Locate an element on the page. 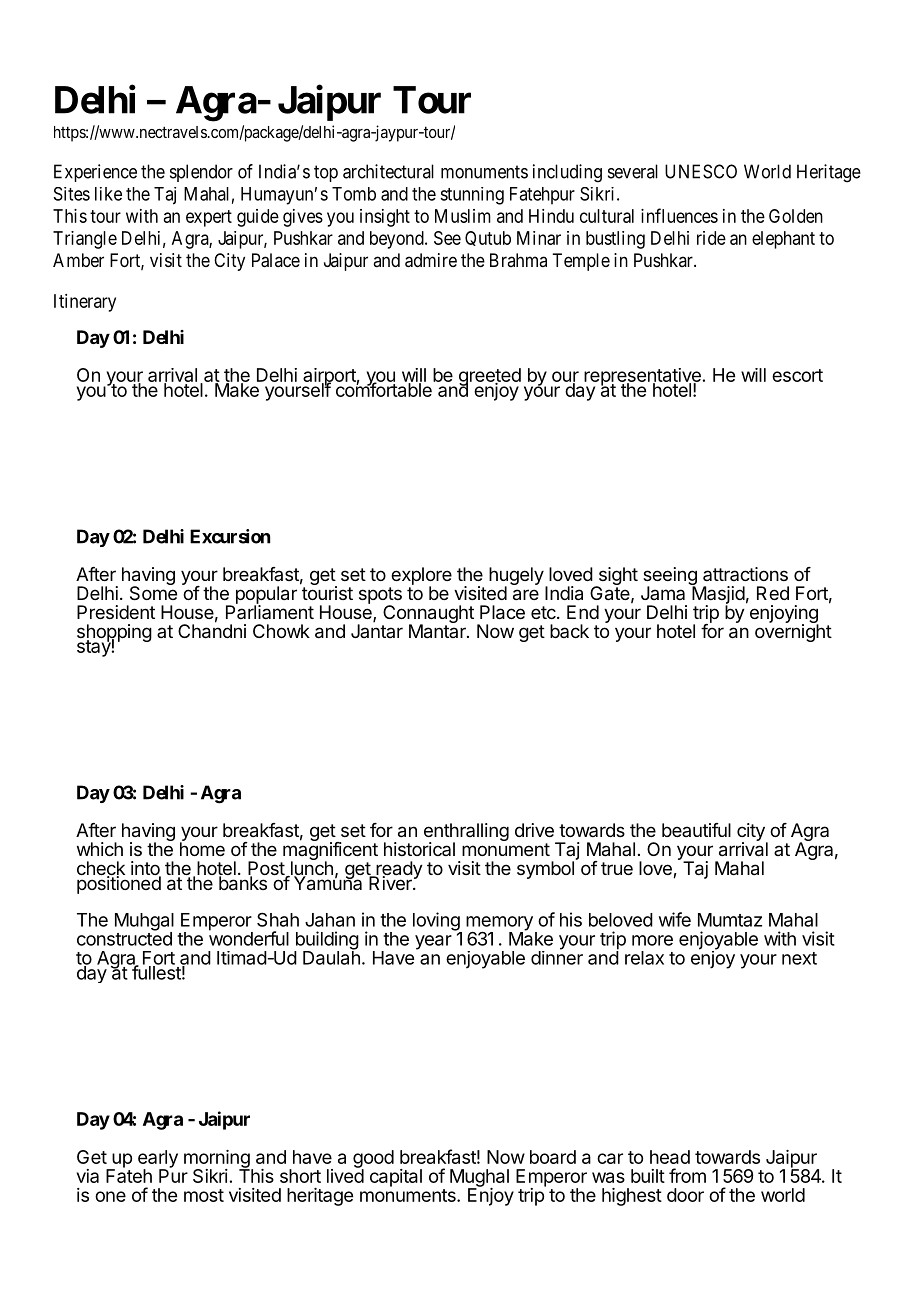 This page has width=924, height=1308. early is located at coordinates (158, 1160).
